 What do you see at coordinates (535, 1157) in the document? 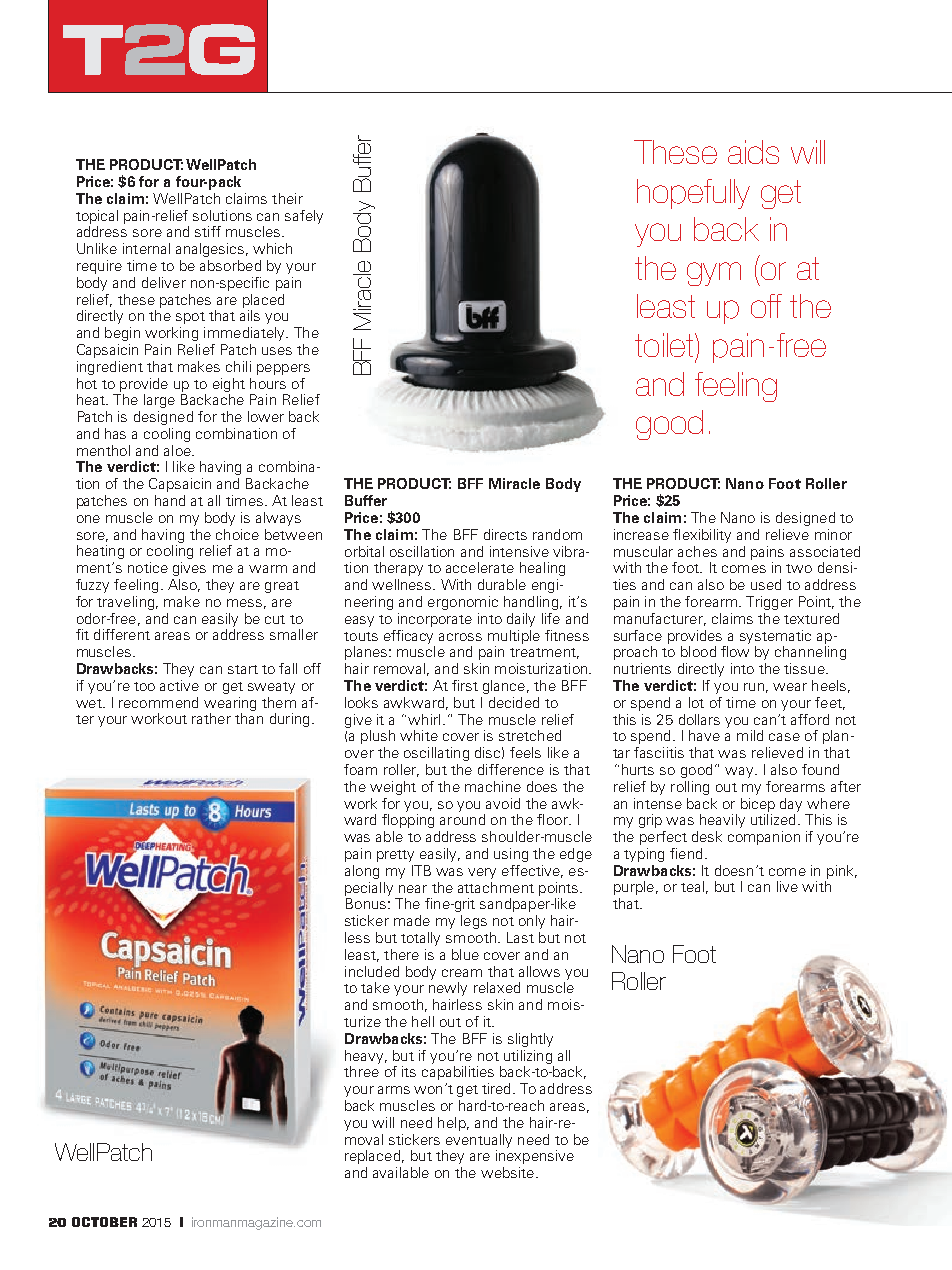
I see `inexpensive` at bounding box center [535, 1157].
